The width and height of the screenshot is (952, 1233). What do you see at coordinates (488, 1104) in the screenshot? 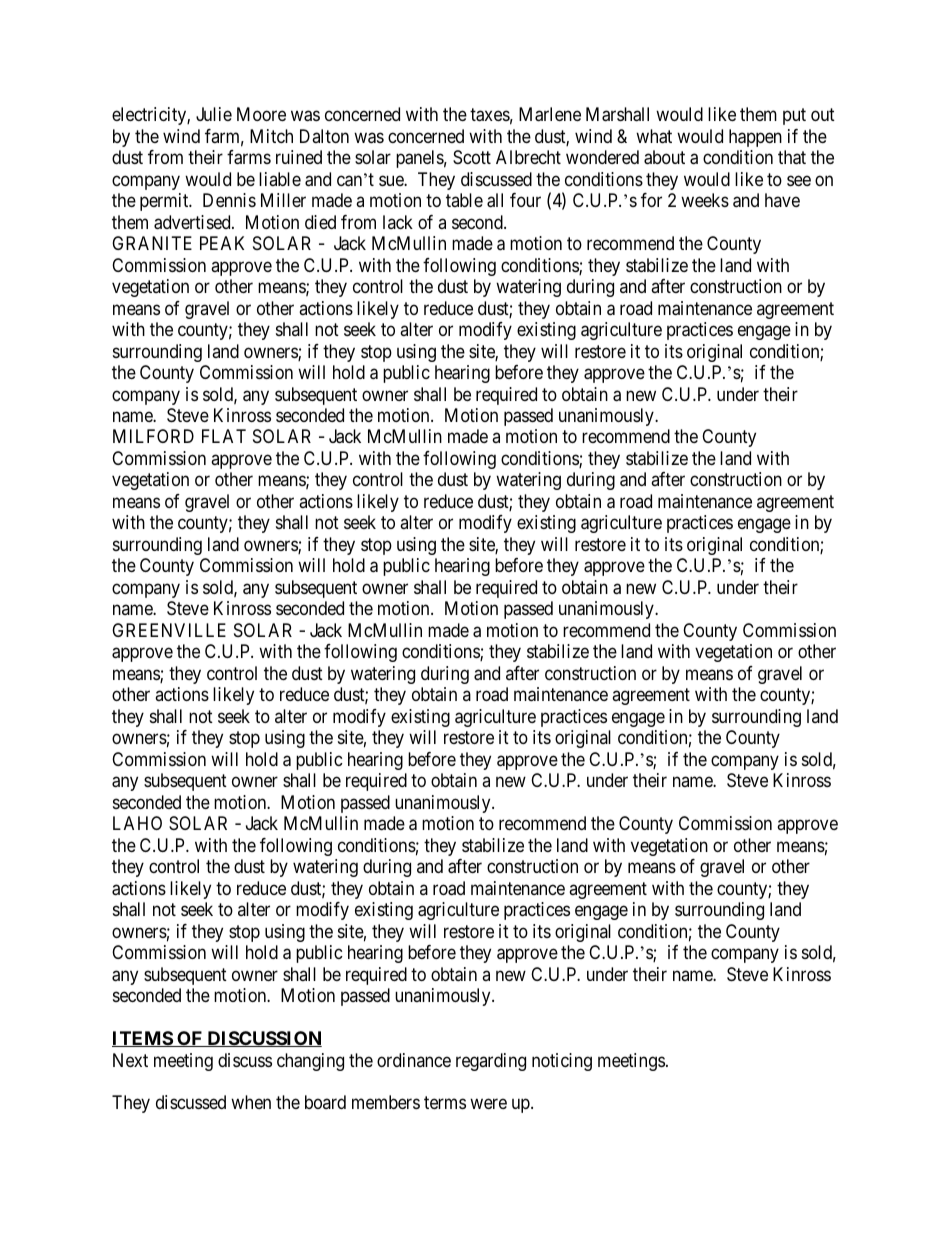
I see `were` at bounding box center [488, 1104].
